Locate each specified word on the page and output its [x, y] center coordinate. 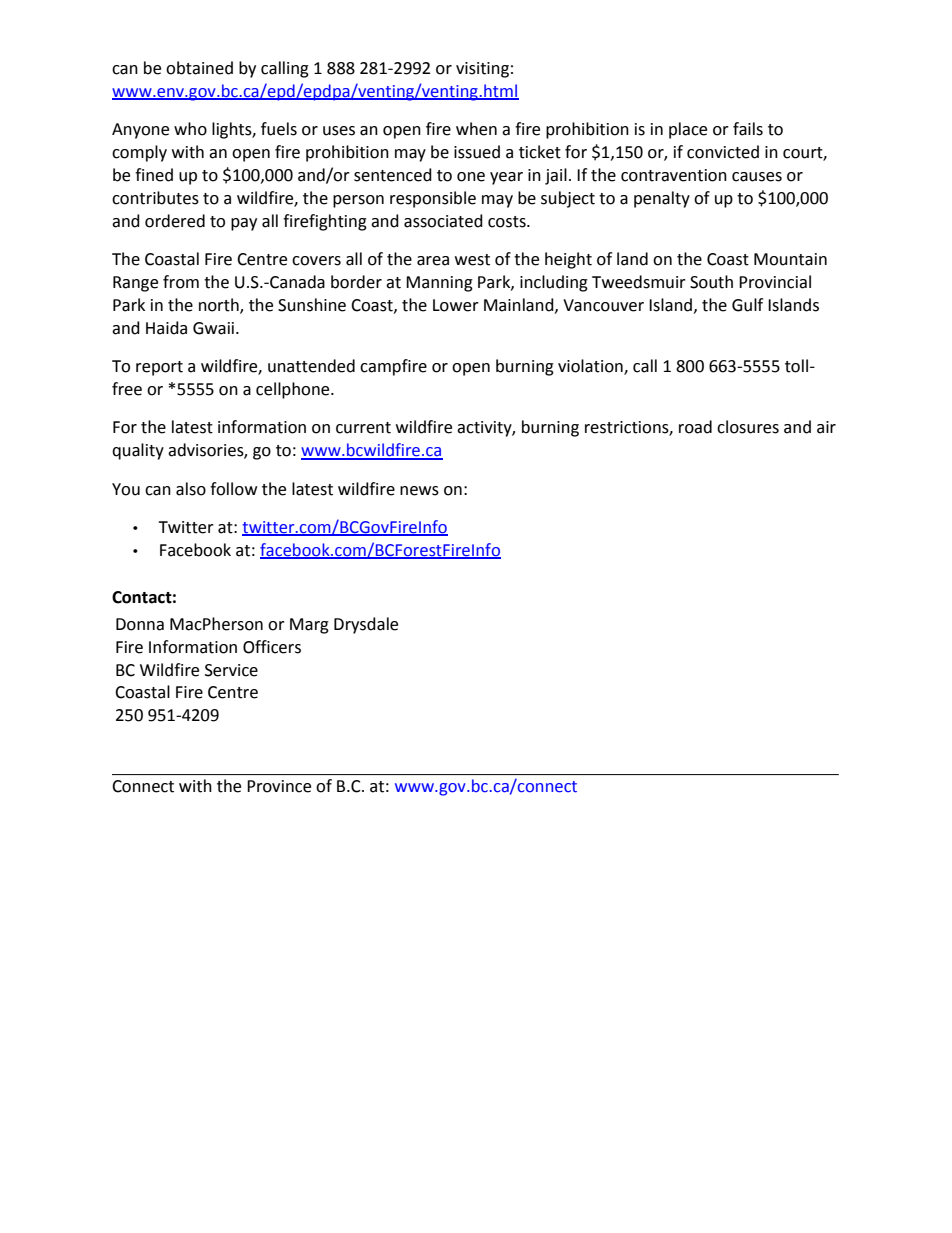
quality [138, 451]
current [363, 428]
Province [279, 786]
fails [748, 129]
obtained [199, 68]
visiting [482, 70]
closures [748, 427]
